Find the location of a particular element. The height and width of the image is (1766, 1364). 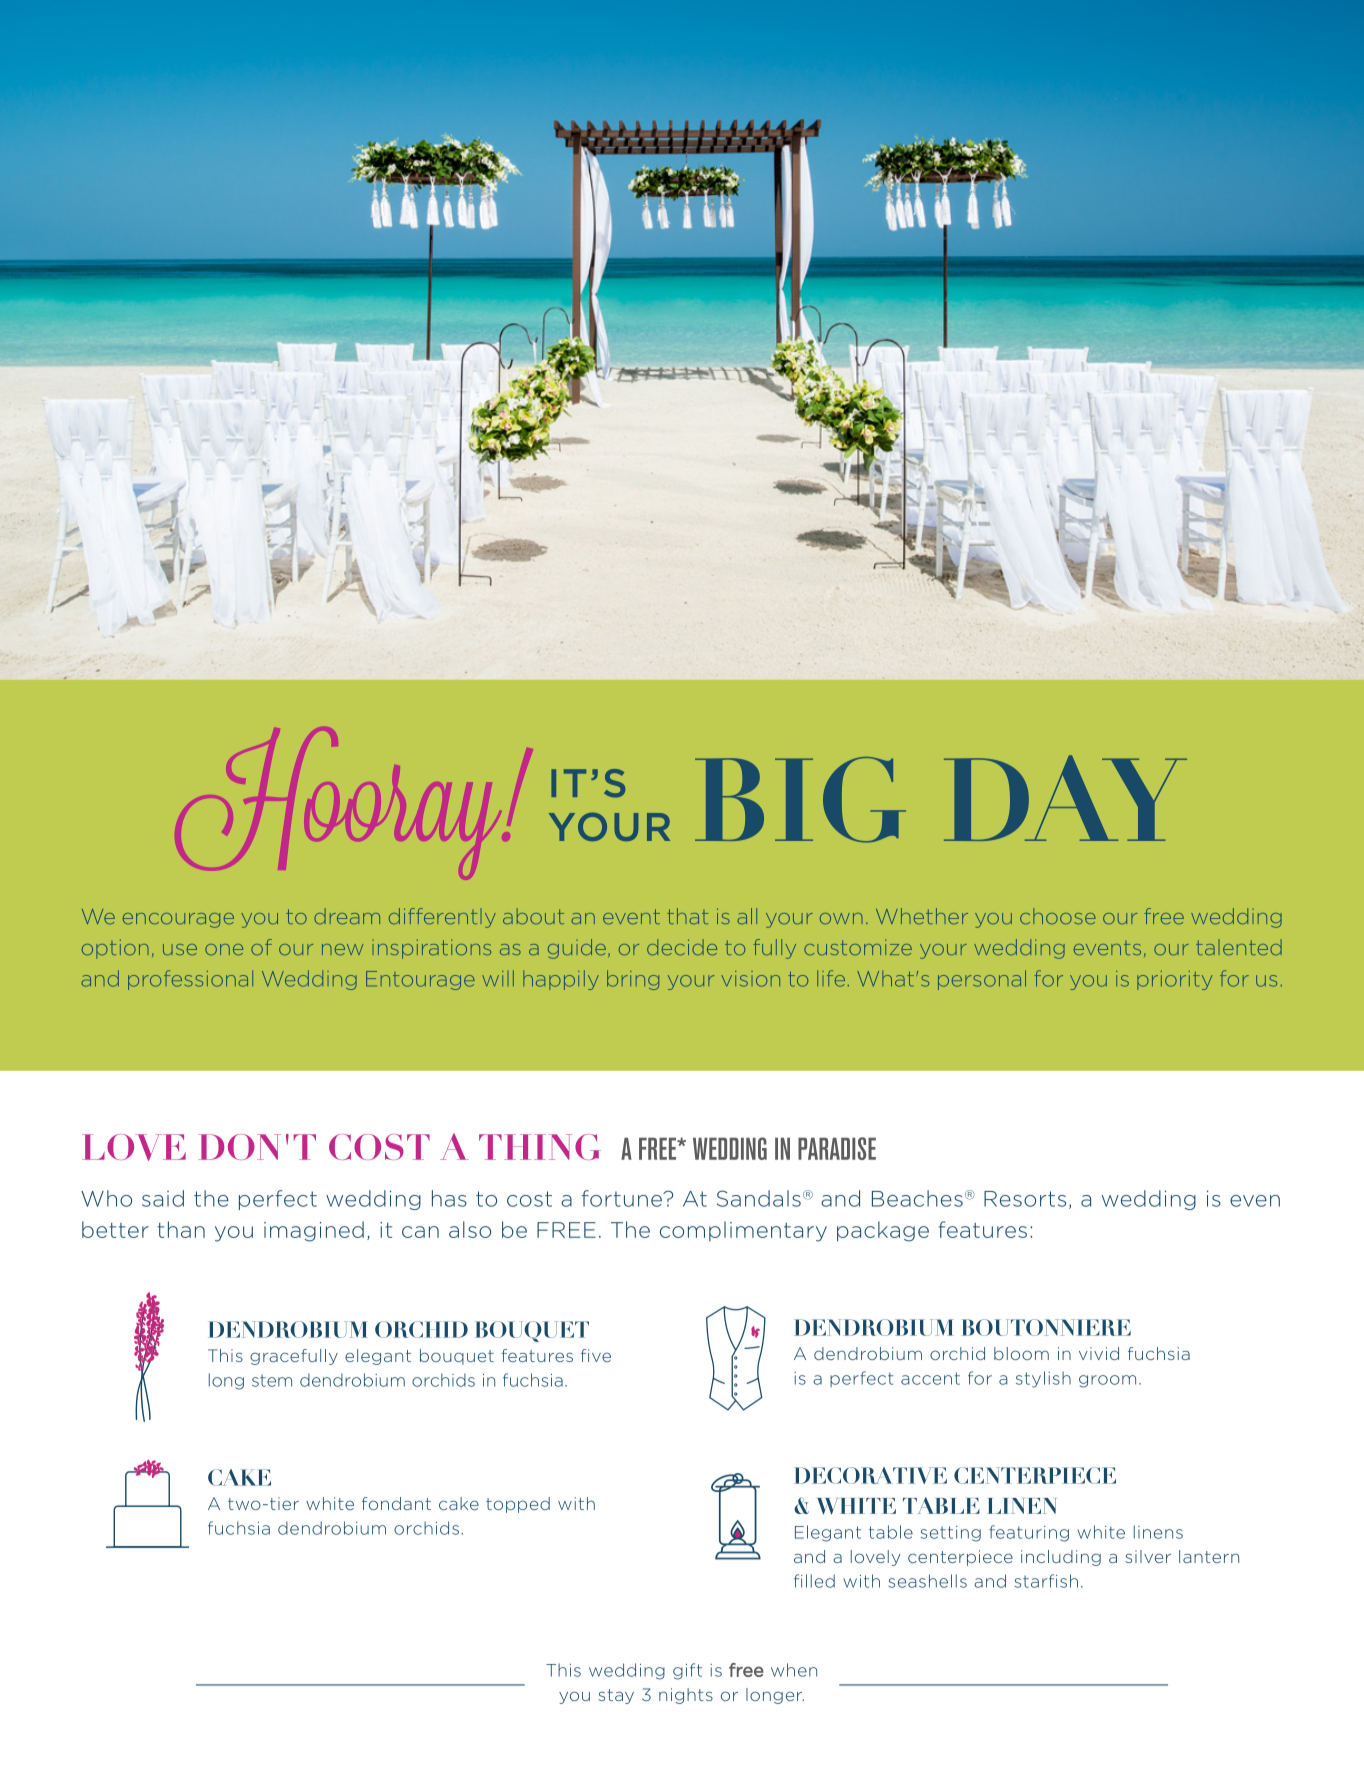

stay is located at coordinates (616, 1696).
